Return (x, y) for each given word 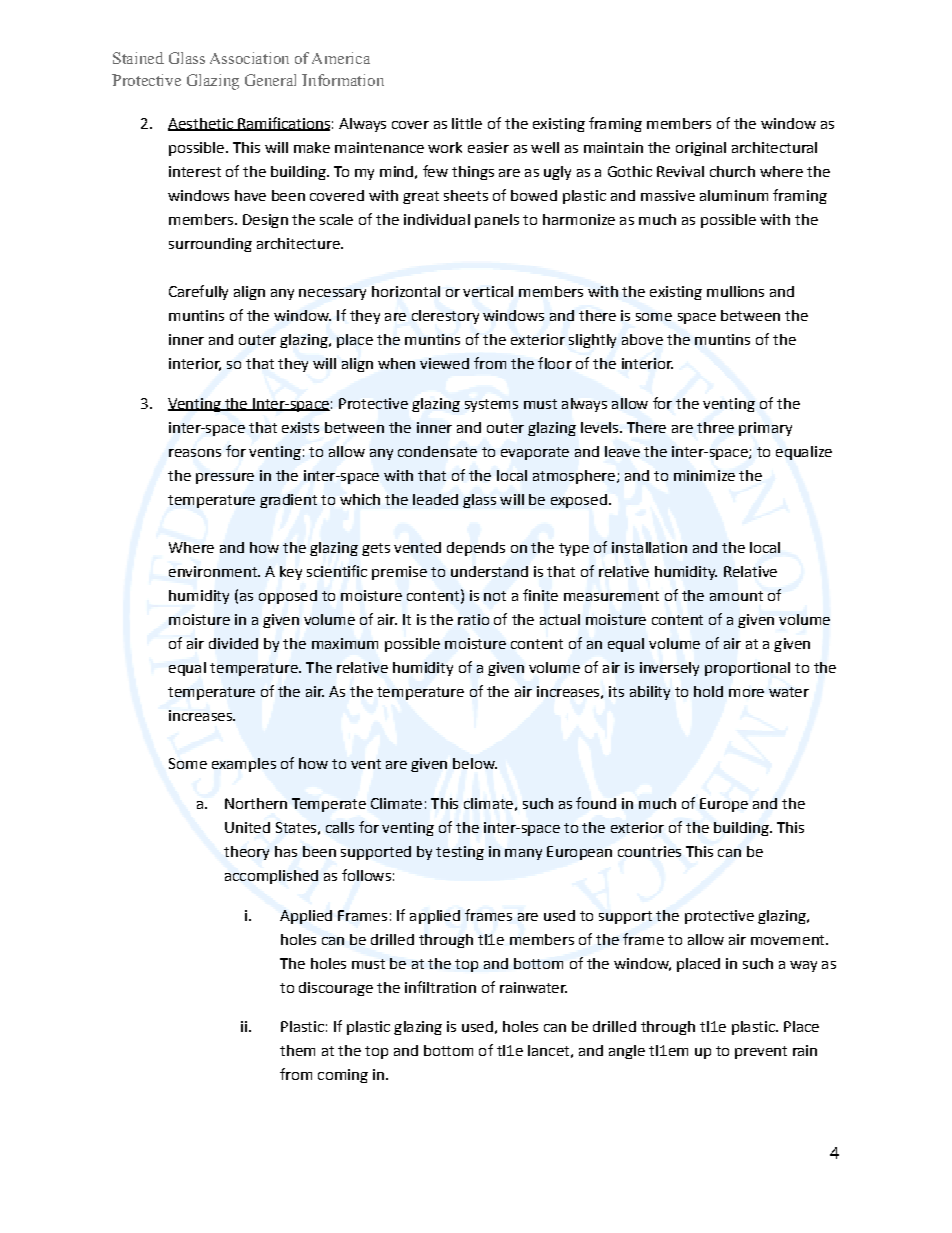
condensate (437, 451)
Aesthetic (201, 124)
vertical (488, 291)
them (297, 1050)
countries (649, 851)
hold (708, 691)
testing (460, 853)
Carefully (198, 292)
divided (233, 643)
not (495, 596)
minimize (704, 475)
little (467, 123)
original (701, 149)
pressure (225, 478)
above (642, 339)
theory (246, 853)
